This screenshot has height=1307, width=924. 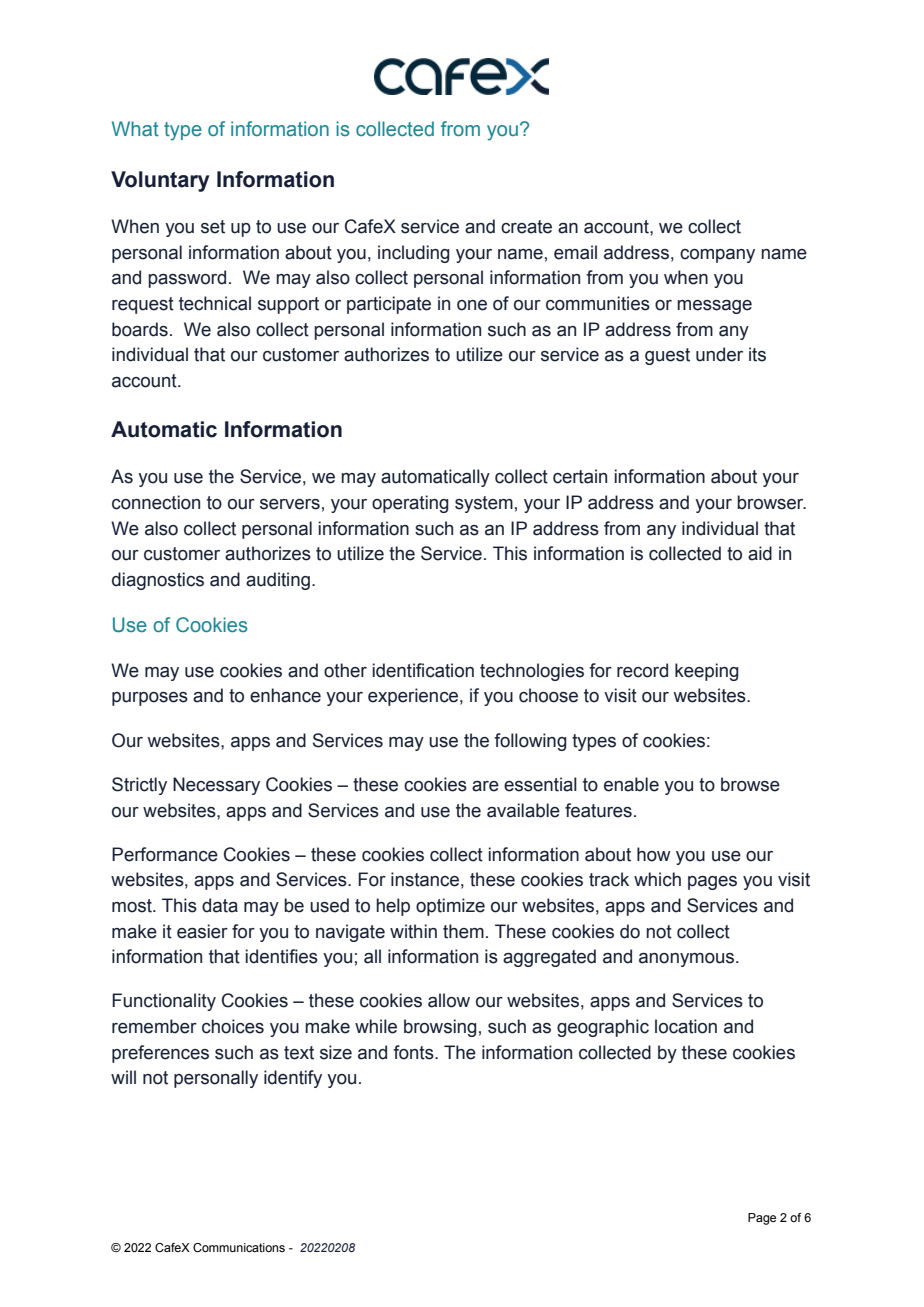 I want to click on keeping, so click(x=707, y=672).
